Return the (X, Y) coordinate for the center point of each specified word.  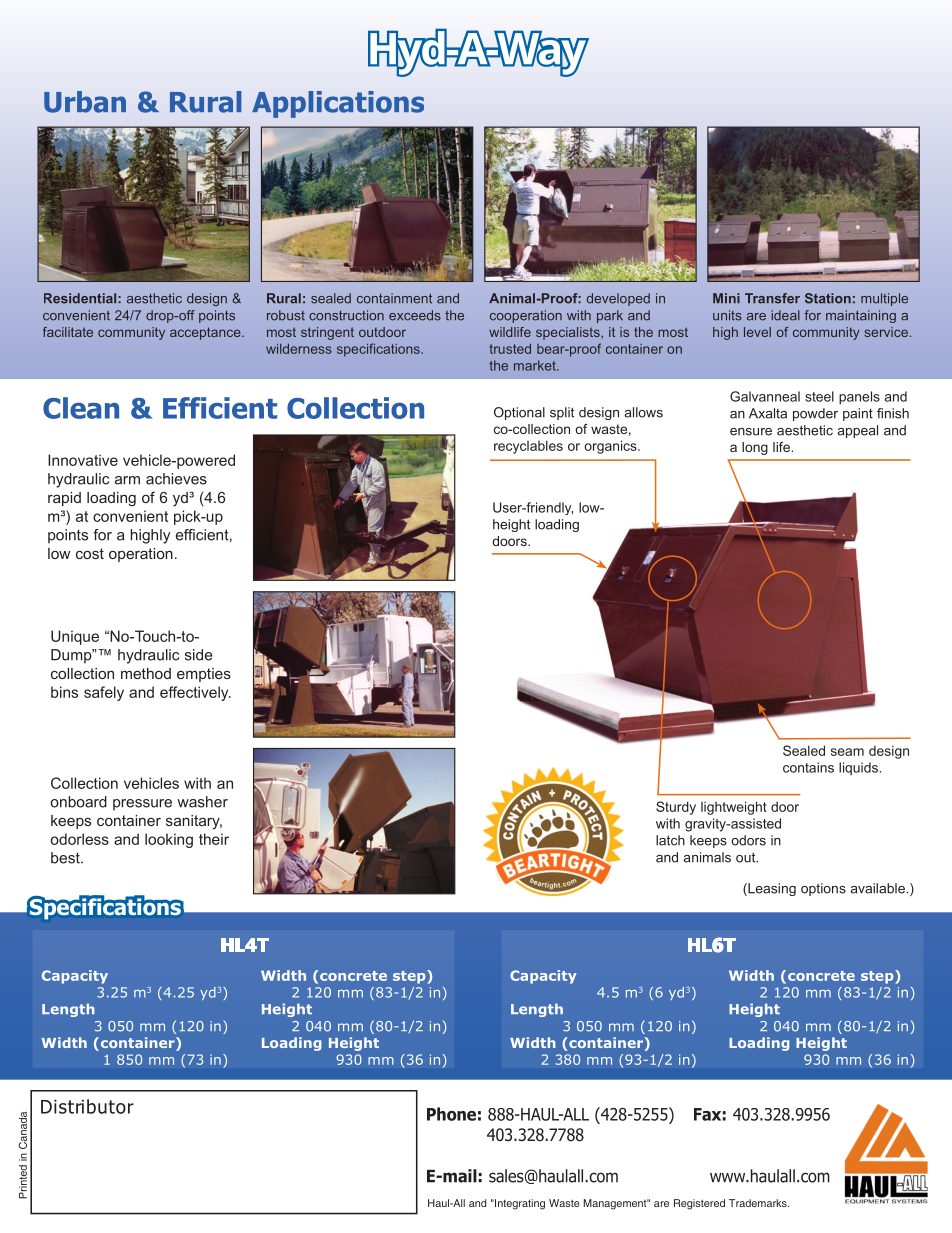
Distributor (87, 1106)
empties (204, 675)
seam (847, 752)
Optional (519, 413)
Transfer (772, 298)
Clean (81, 408)
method (146, 673)
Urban (85, 102)
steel (819, 396)
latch (670, 840)
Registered (699, 1204)
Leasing (771, 889)
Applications (338, 104)
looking (169, 840)
